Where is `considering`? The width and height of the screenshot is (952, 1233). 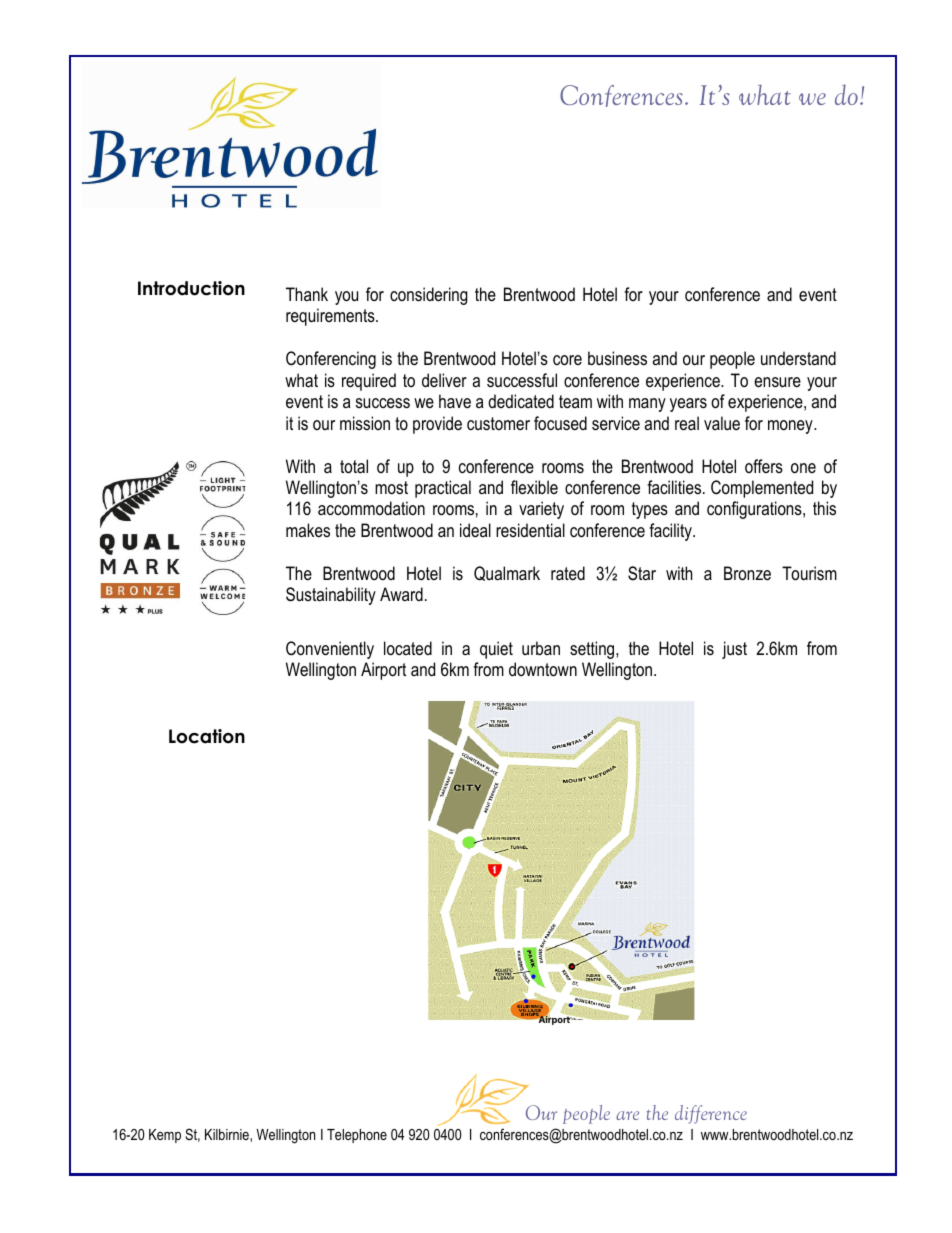 considering is located at coordinates (429, 296).
